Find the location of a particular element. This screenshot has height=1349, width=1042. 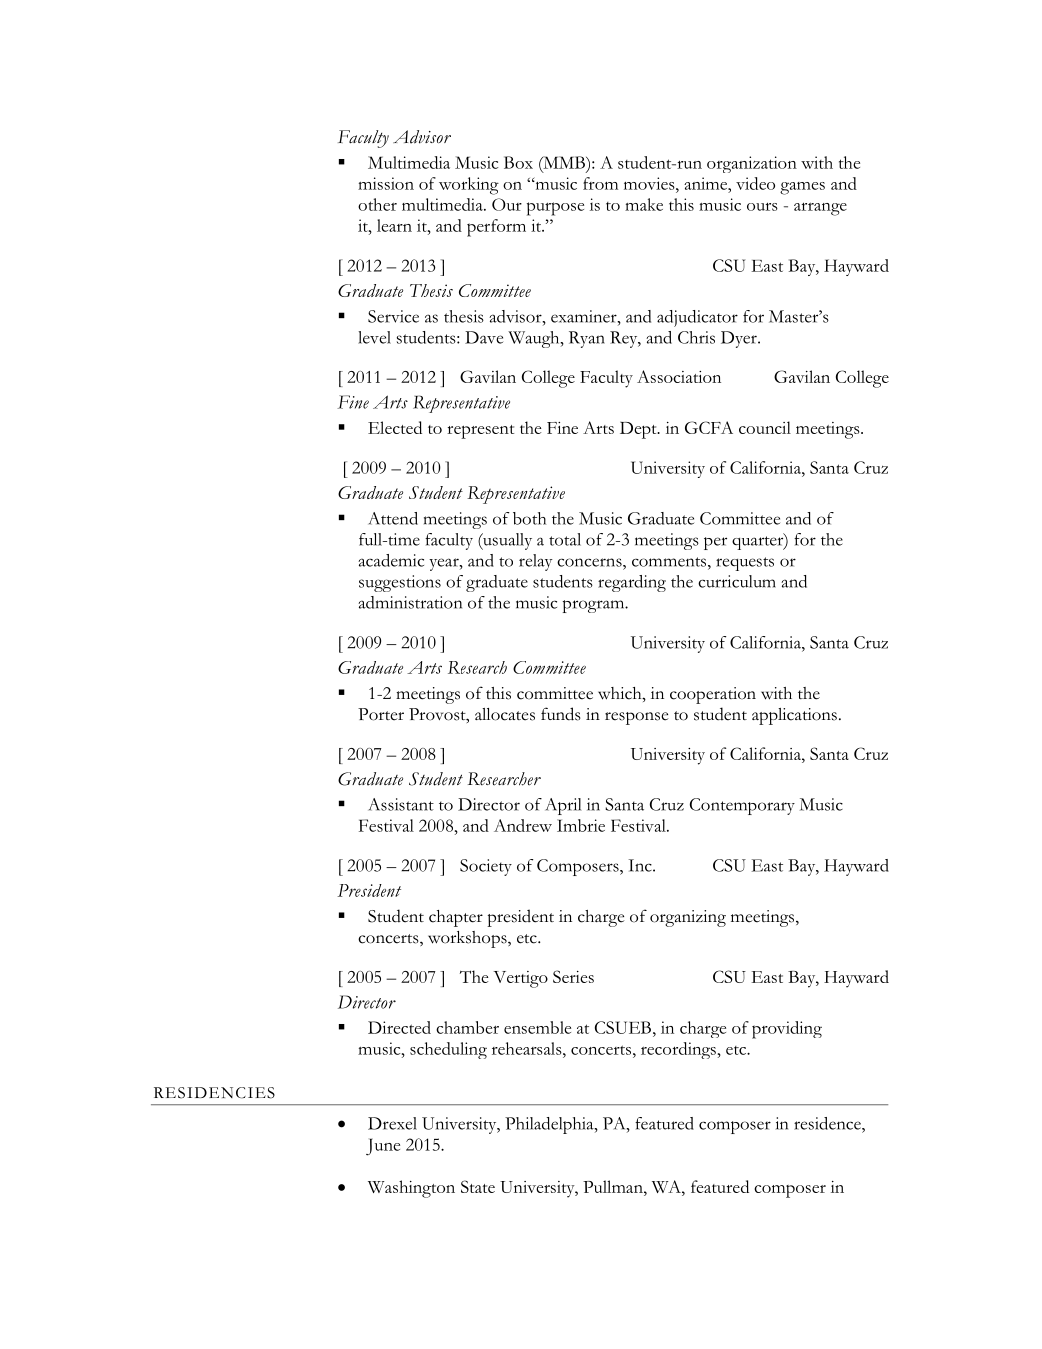

providing is located at coordinates (787, 1030).
